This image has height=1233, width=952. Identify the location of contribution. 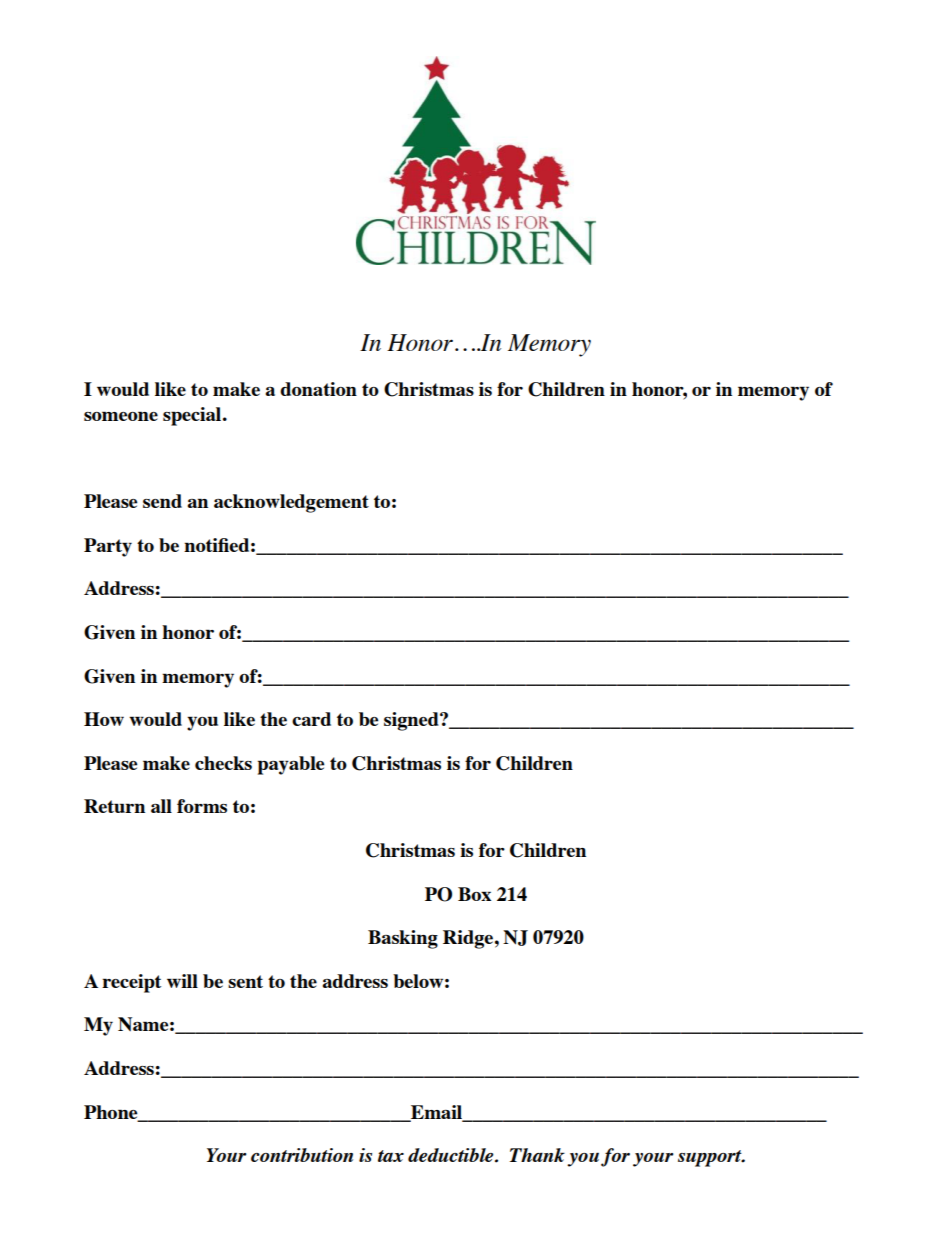
(302, 1155).
